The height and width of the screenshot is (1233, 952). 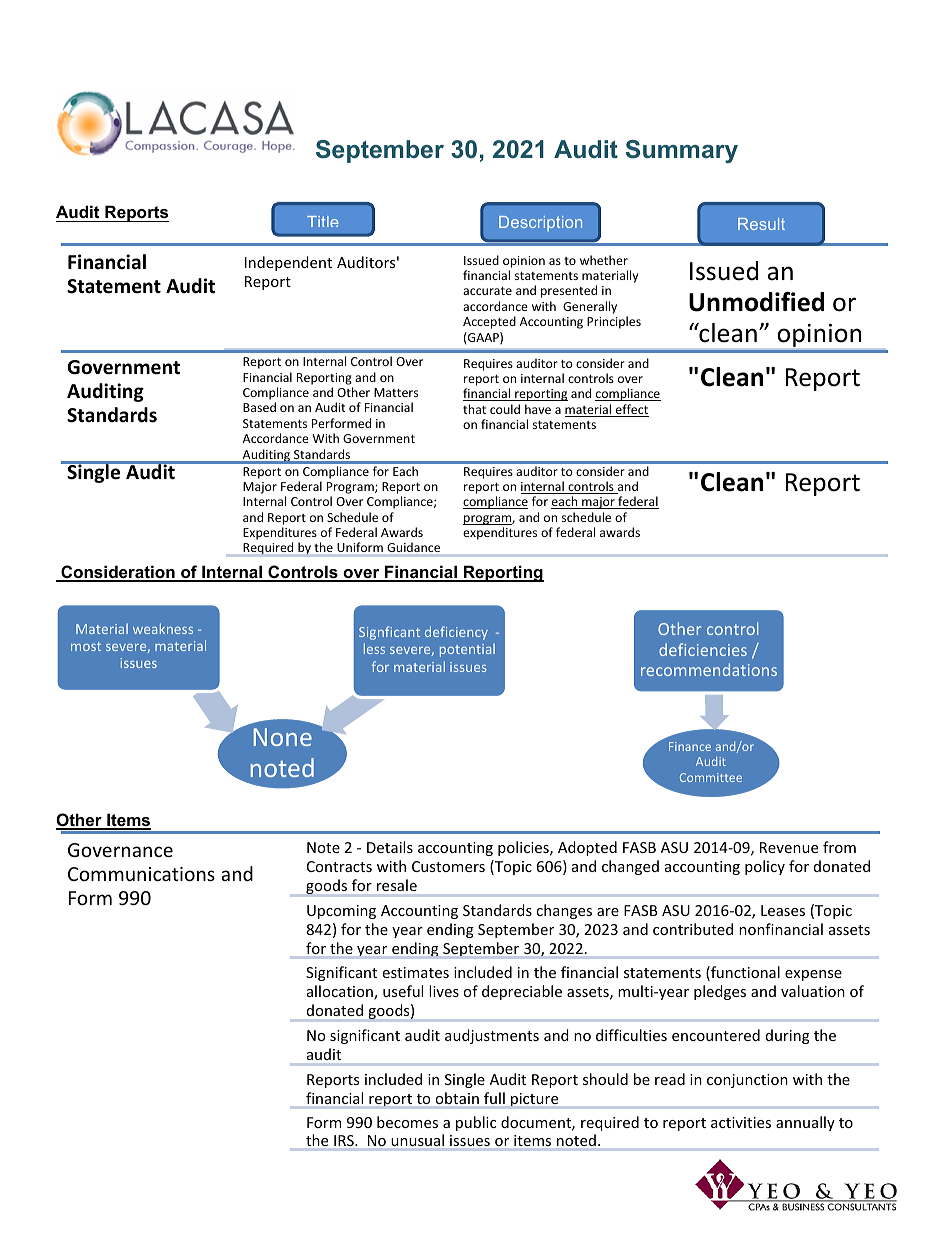 I want to click on Based, so click(x=259, y=407).
